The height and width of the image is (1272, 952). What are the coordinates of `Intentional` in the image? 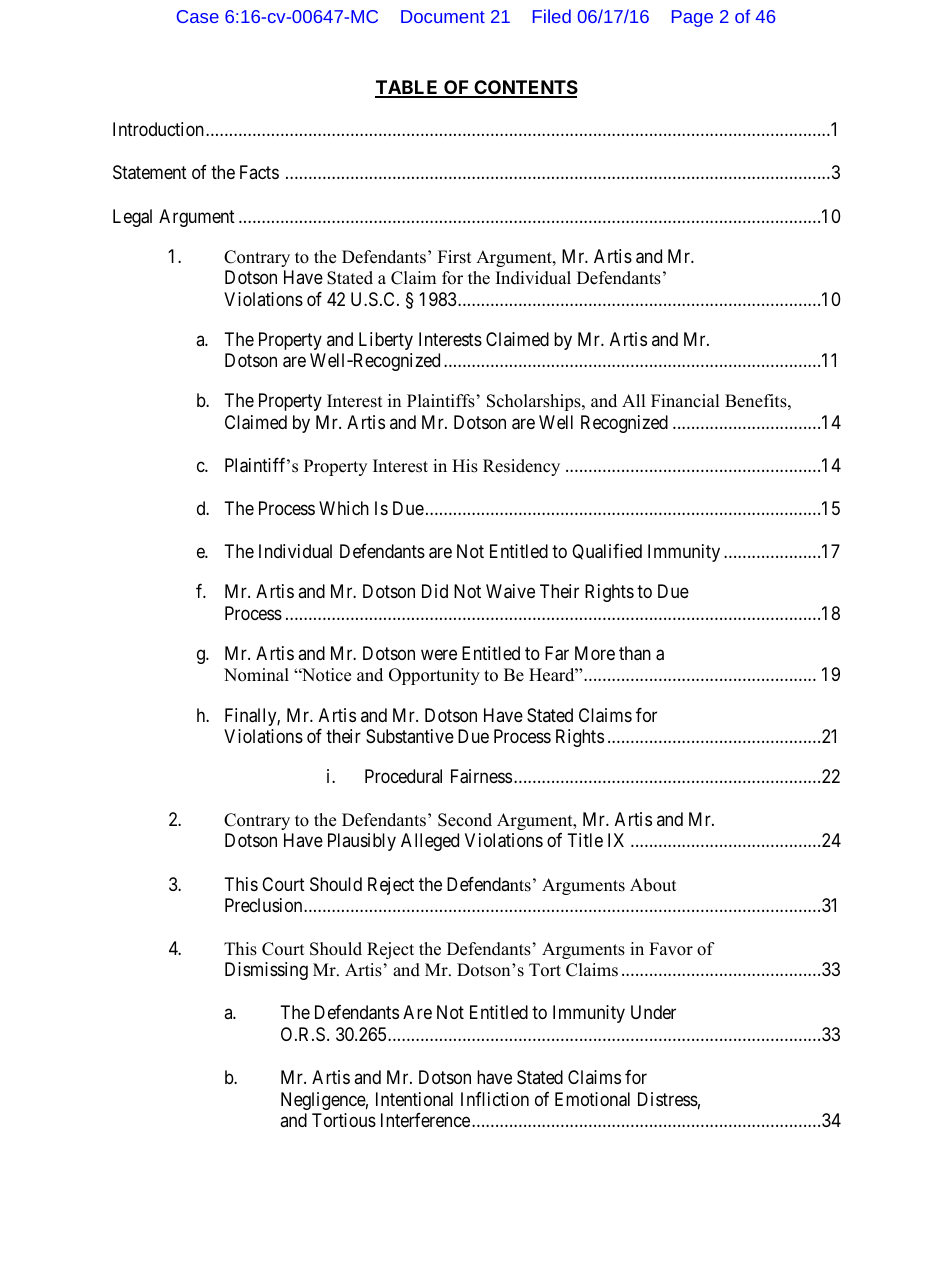 It's located at (414, 1099).
